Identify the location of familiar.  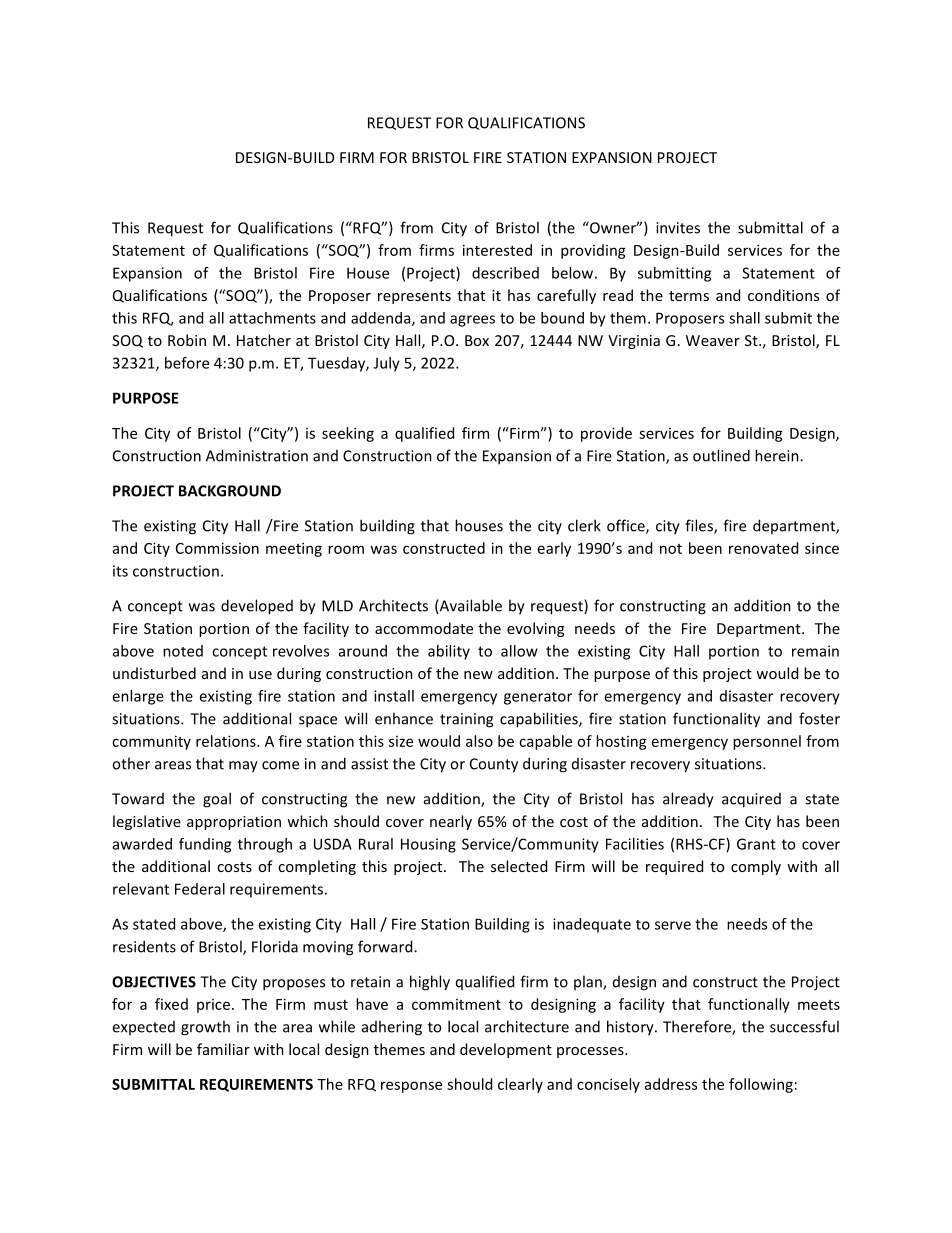
(223, 1049).
